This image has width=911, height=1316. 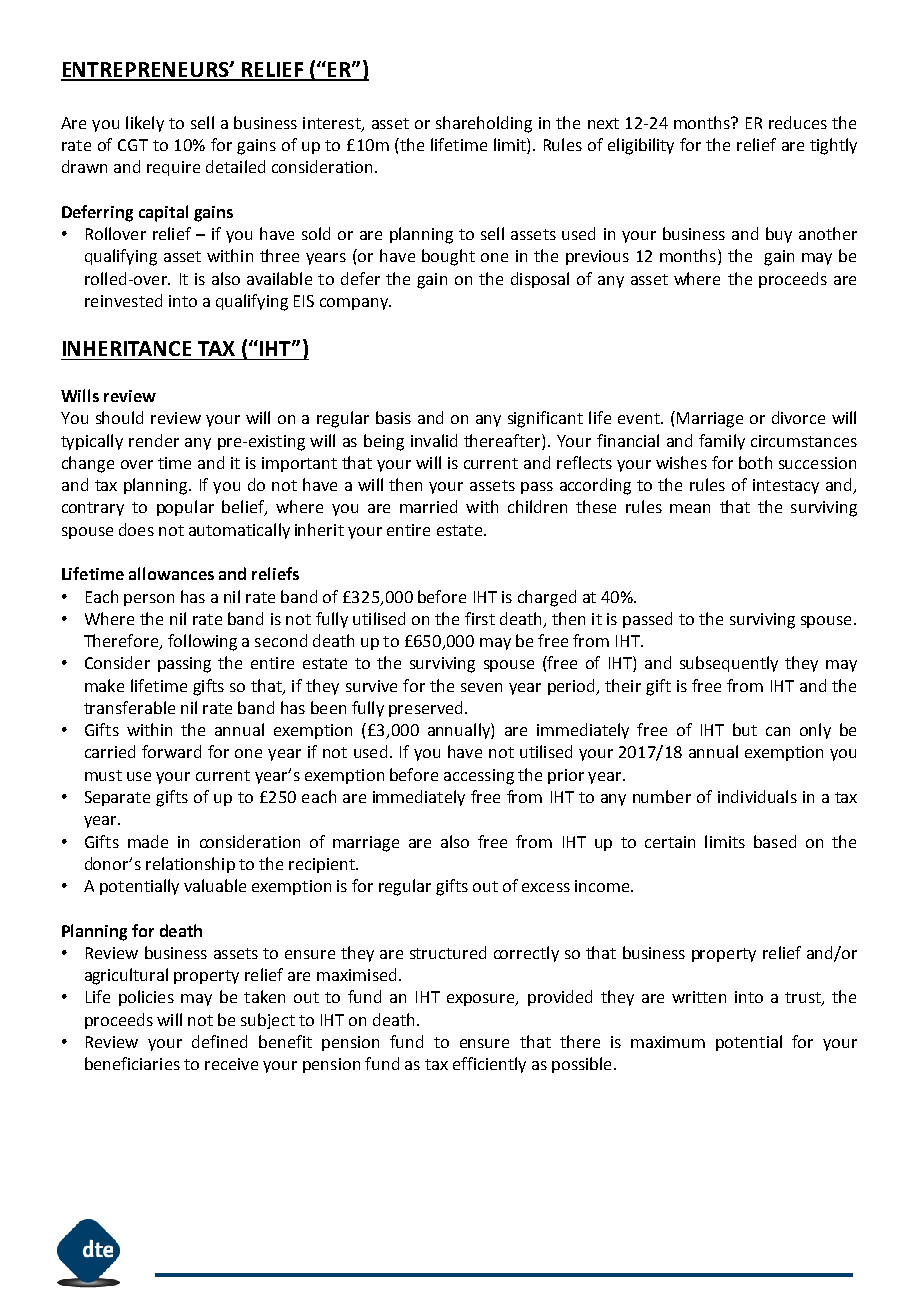 What do you see at coordinates (798, 122) in the image?
I see `reduces` at bounding box center [798, 122].
